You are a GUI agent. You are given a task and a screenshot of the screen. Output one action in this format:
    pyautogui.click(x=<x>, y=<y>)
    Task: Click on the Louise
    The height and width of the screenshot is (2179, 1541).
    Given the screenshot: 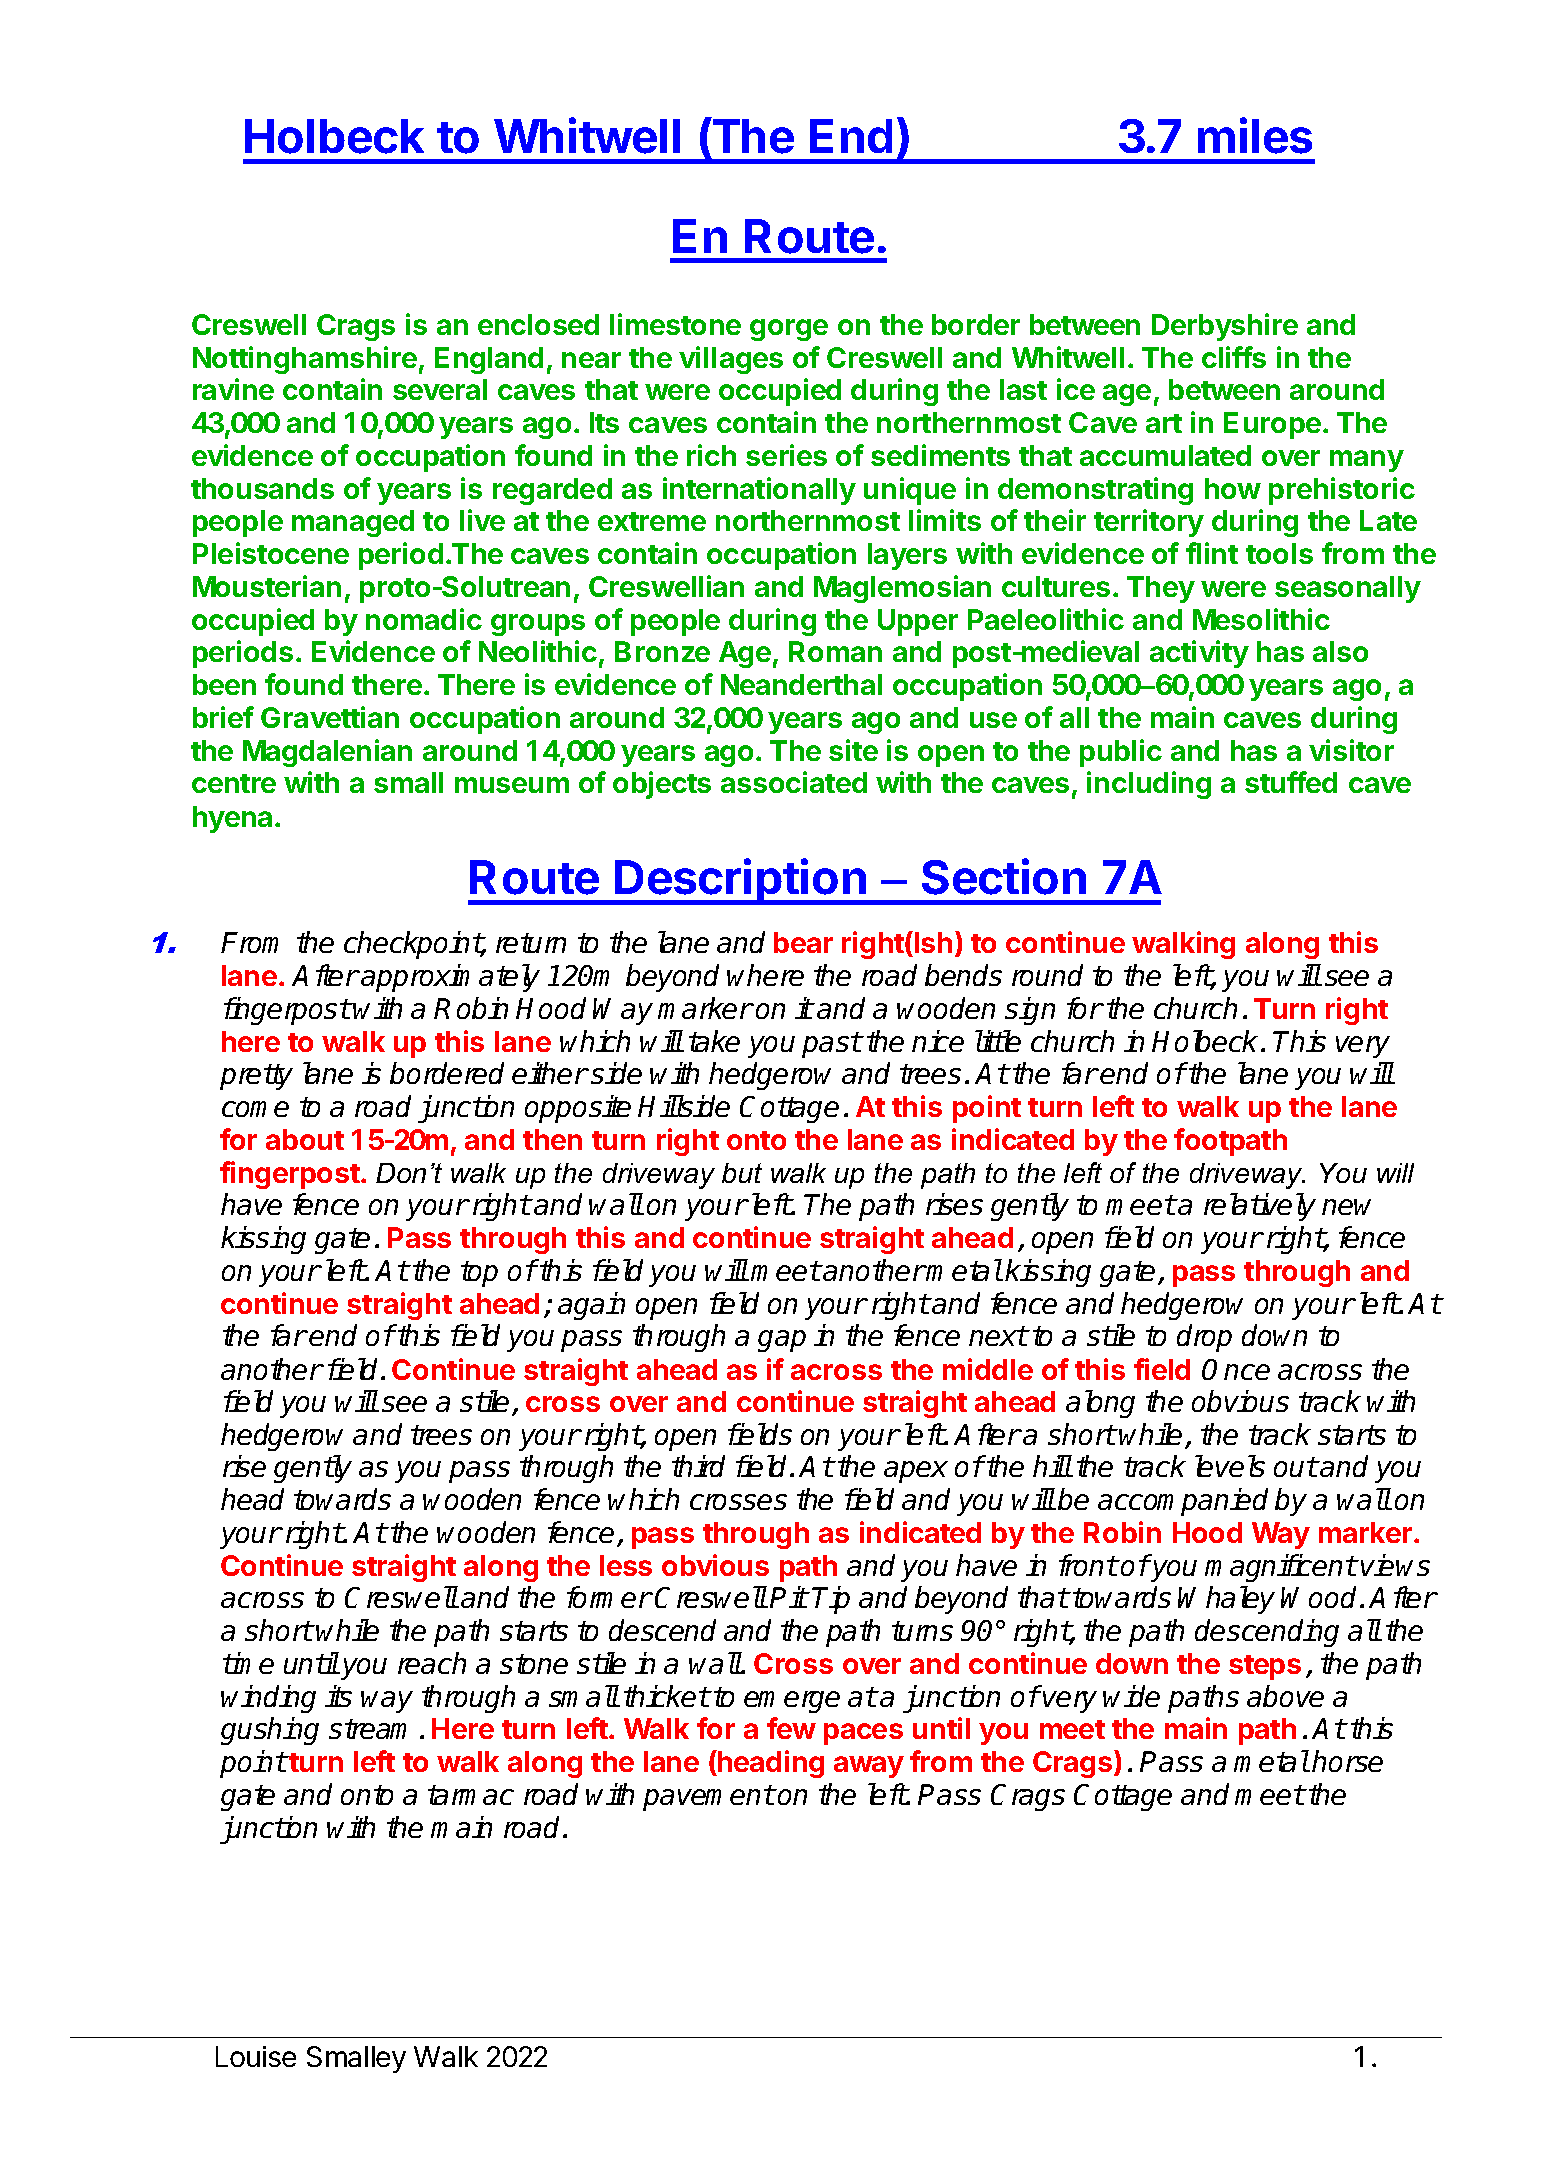 What is the action you would take?
    pyautogui.click(x=256, y=2056)
